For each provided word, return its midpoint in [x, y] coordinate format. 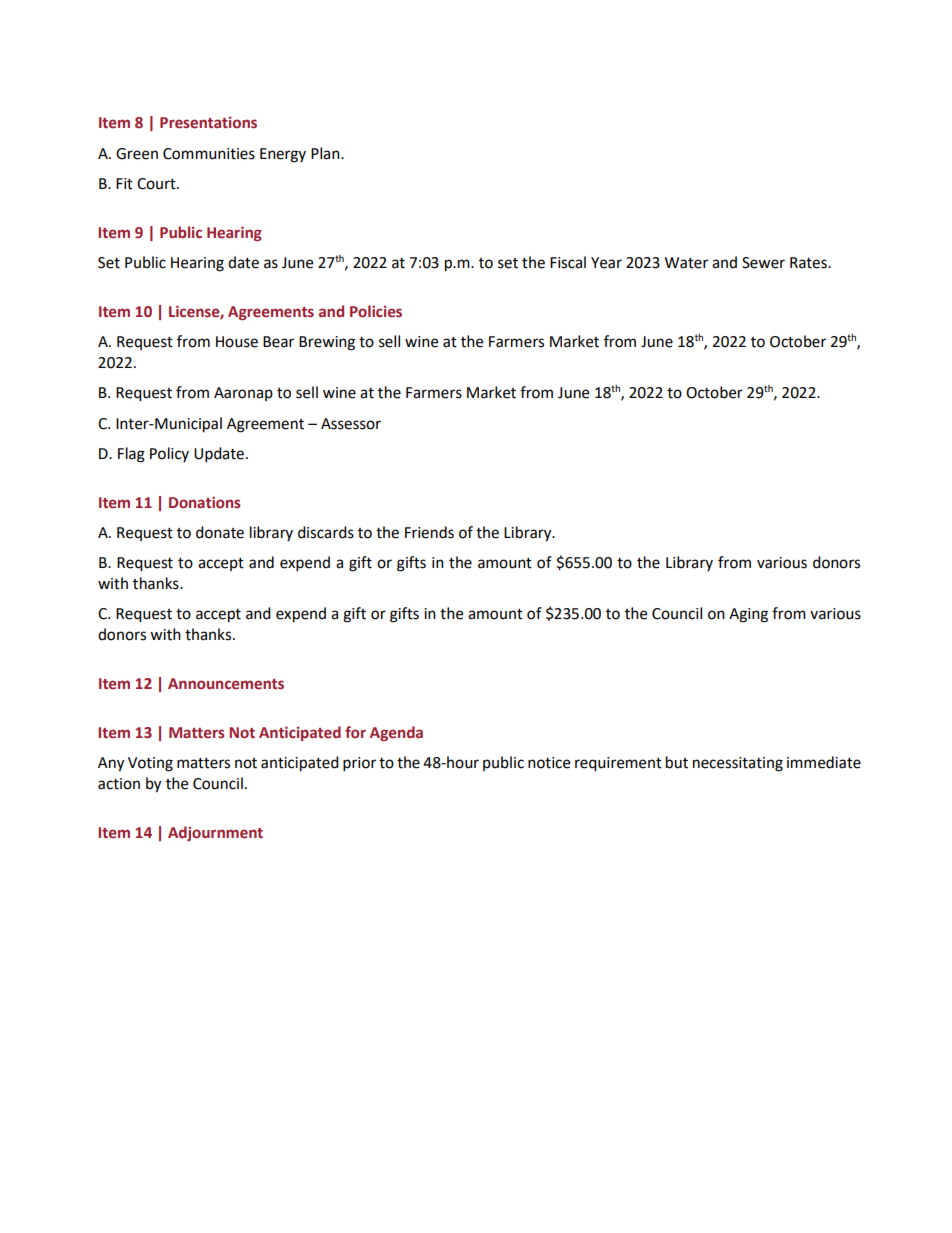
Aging [748, 615]
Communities [209, 154]
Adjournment [215, 833]
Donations [205, 503]
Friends [429, 532]
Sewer [763, 263]
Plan [326, 153]
